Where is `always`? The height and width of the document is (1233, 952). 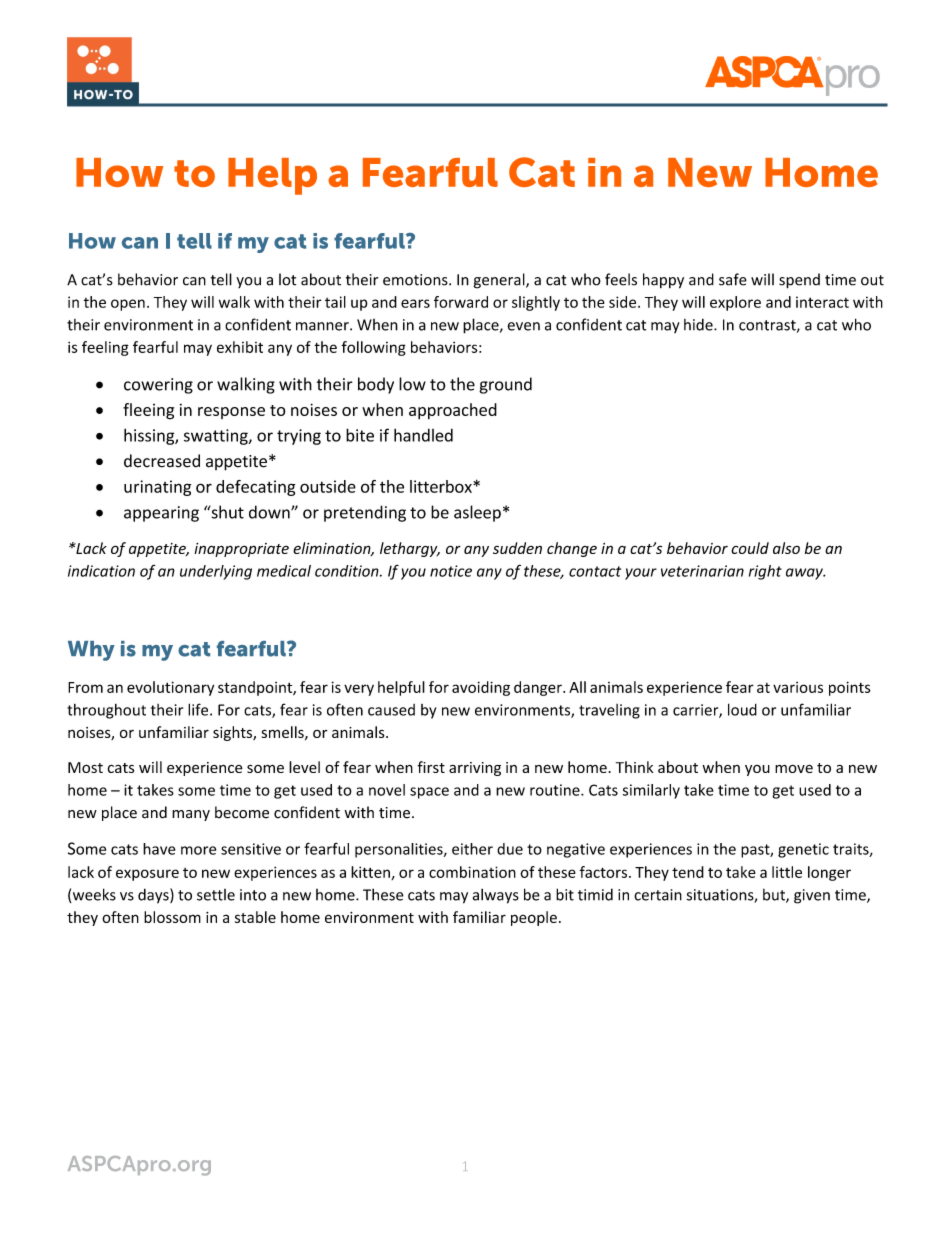 always is located at coordinates (496, 896).
